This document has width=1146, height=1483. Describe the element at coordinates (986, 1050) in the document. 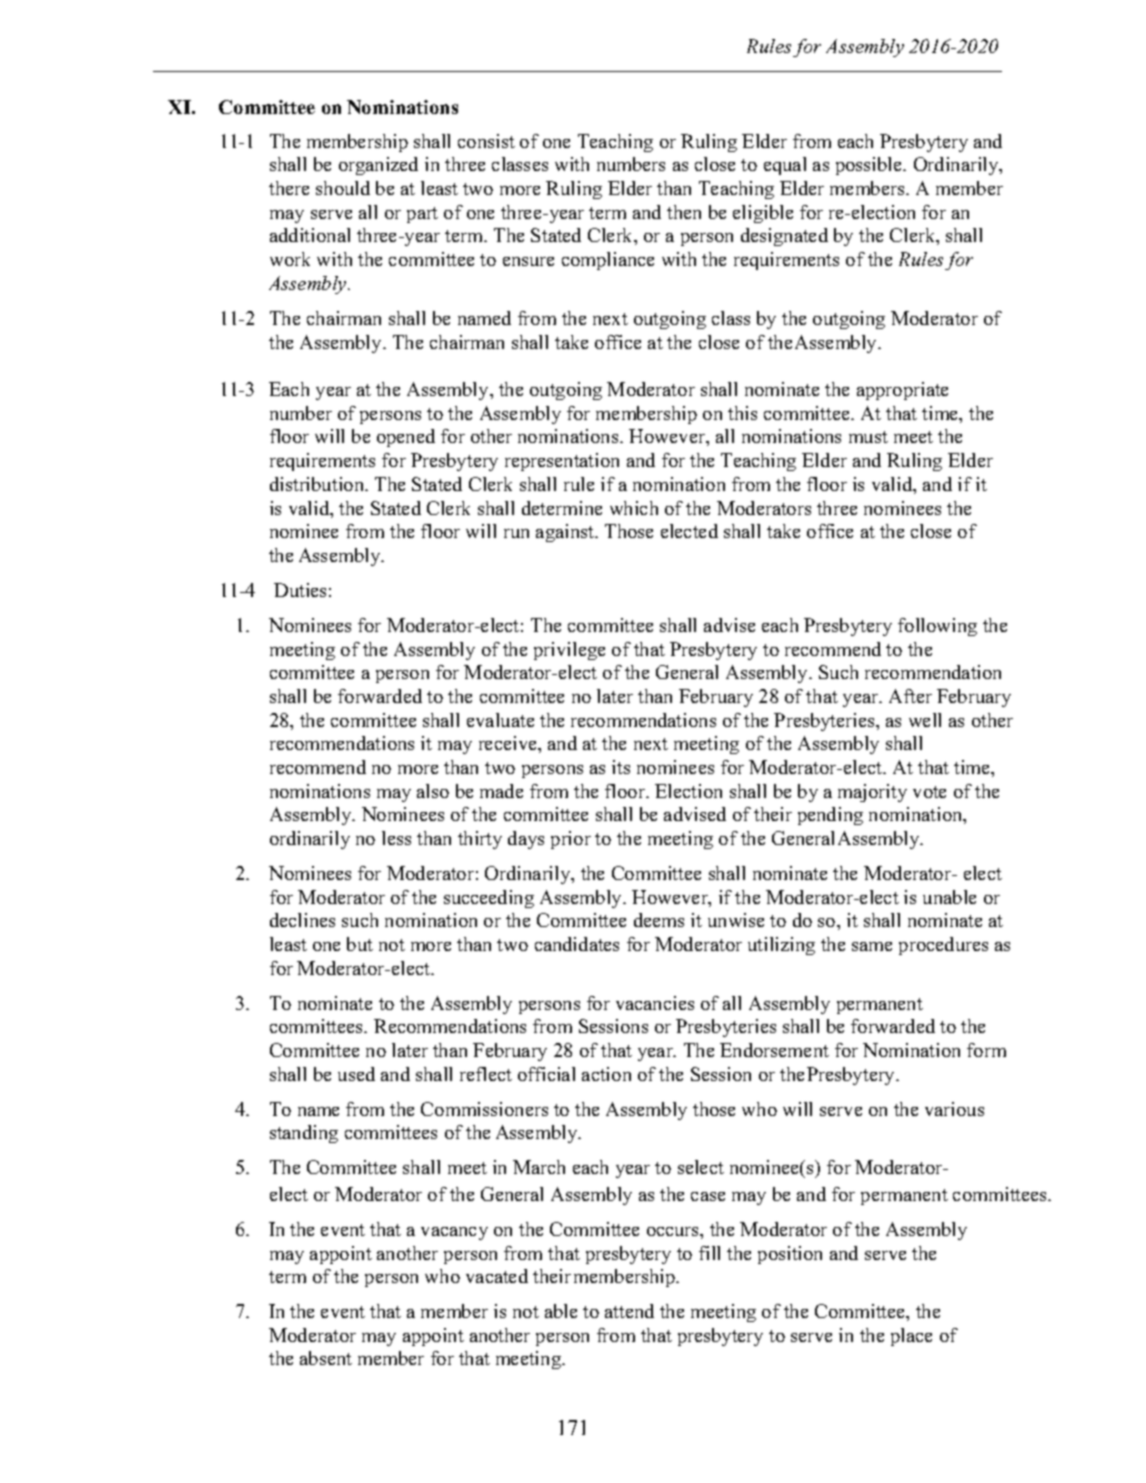

I see `form` at that location.
